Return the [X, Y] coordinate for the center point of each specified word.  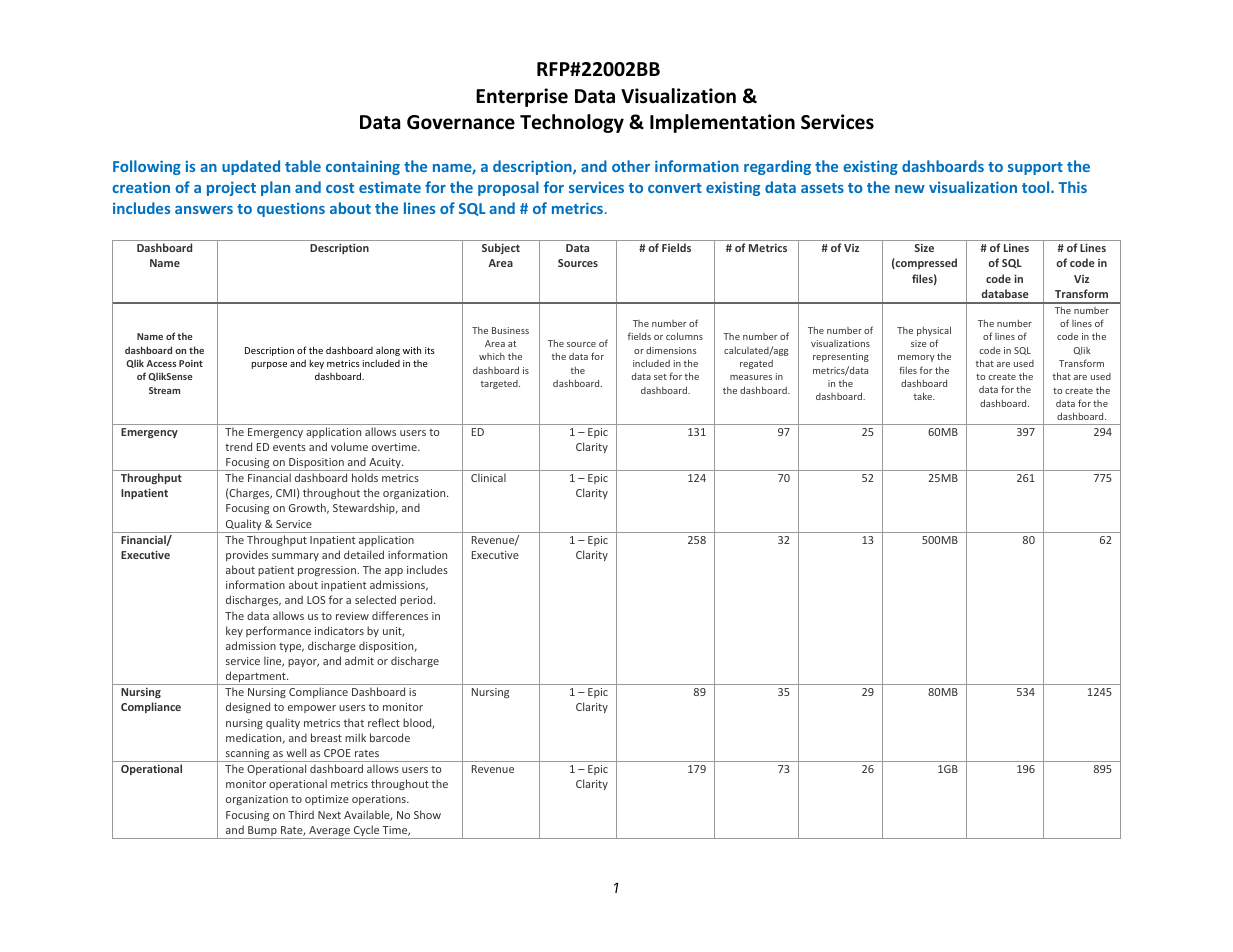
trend [238, 446]
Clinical [488, 477]
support [1035, 168]
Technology [572, 123]
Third [301, 814]
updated [251, 167]
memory [916, 358]
